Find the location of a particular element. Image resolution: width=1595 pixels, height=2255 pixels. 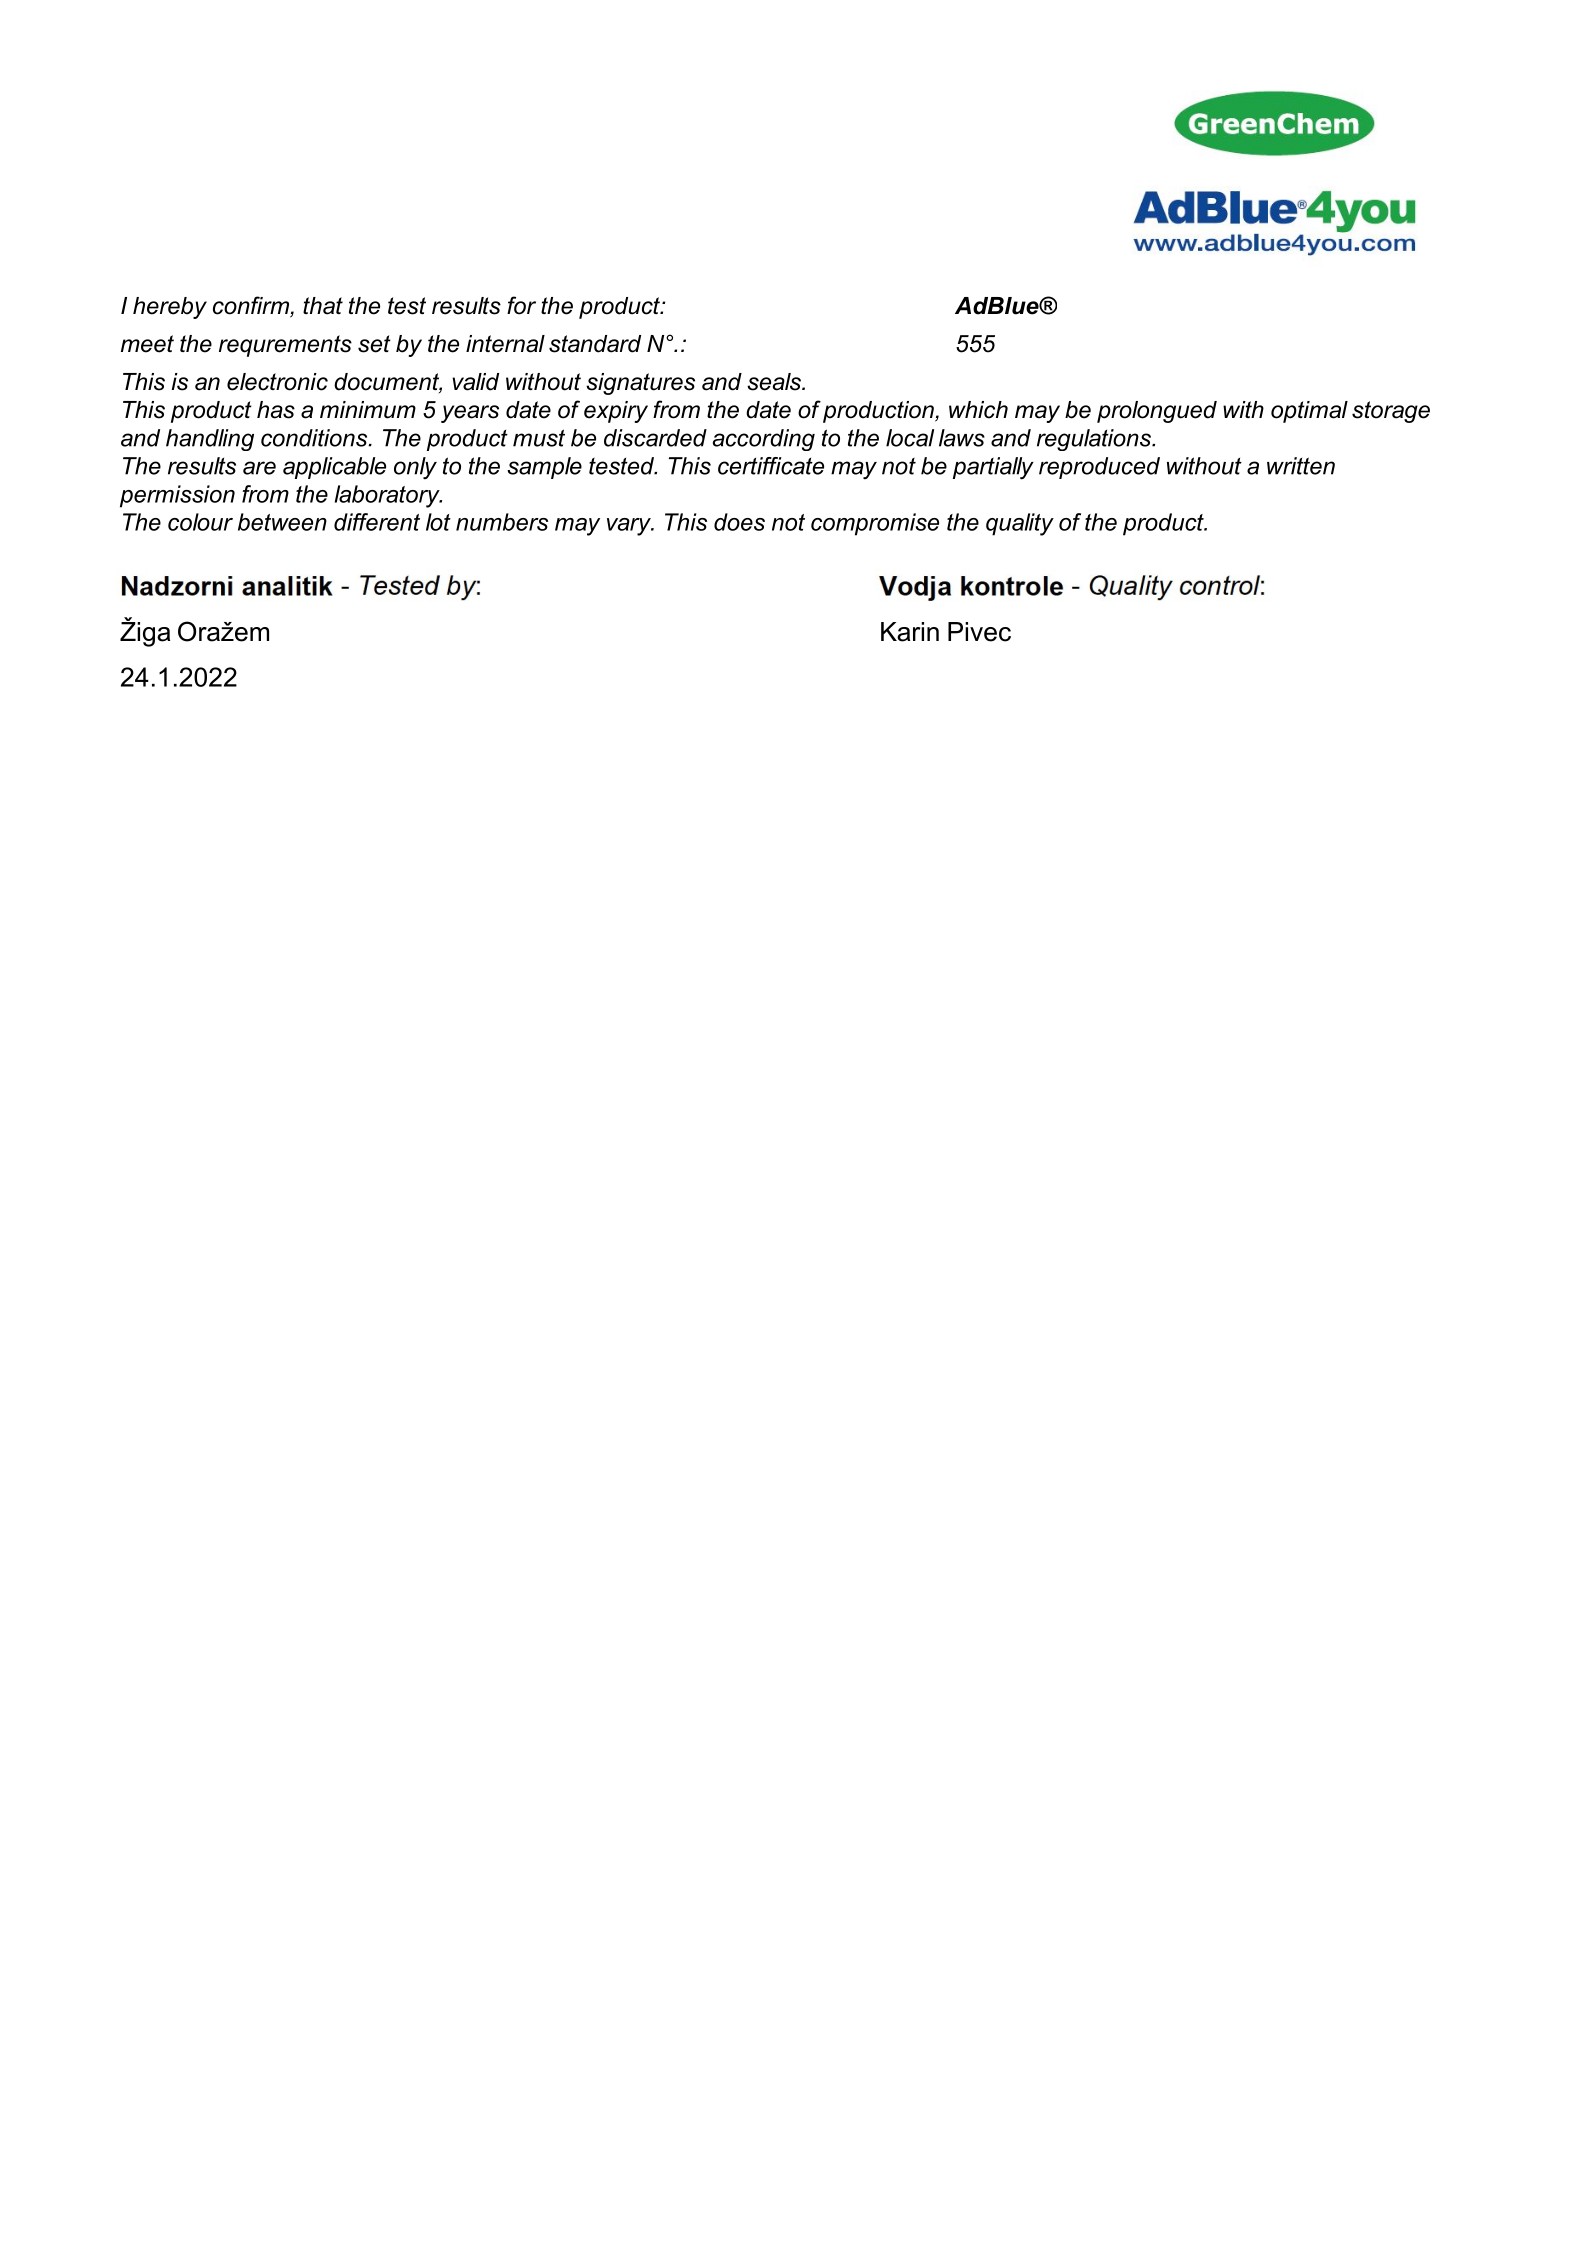

Karin is located at coordinates (910, 632).
